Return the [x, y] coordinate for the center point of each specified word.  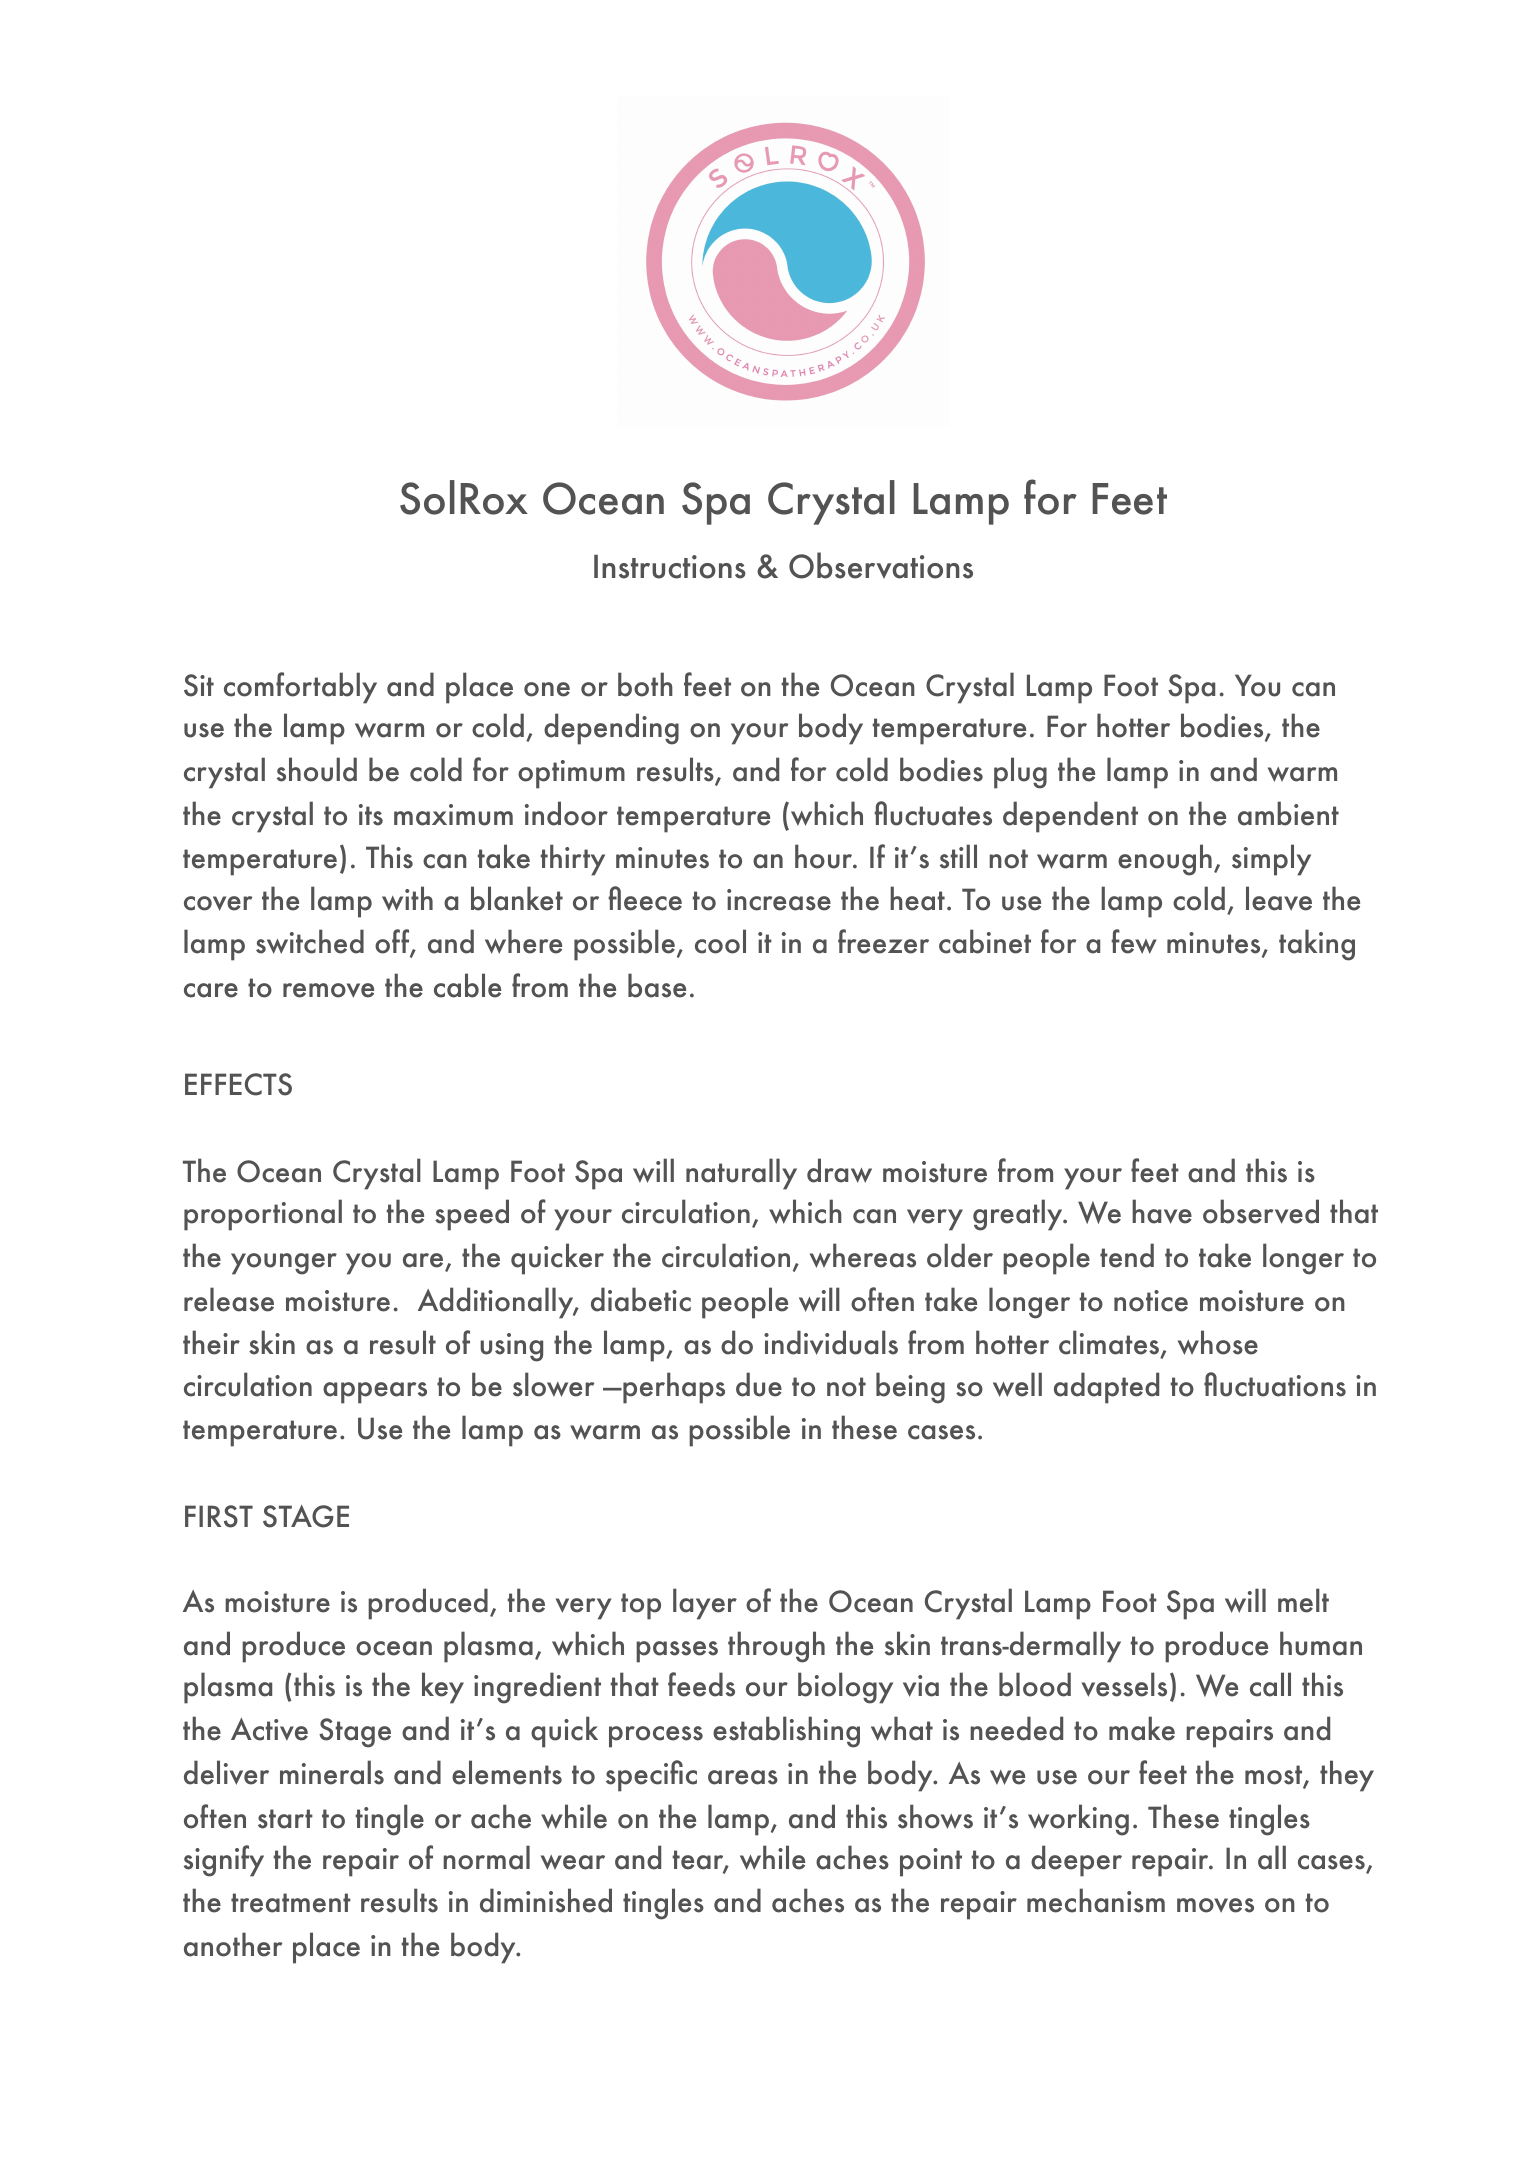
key [443, 1688]
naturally [741, 1174]
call [1270, 1684]
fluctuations [1275, 1384]
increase [779, 900]
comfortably [300, 688]
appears [375, 1393]
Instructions [670, 567]
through [776, 1647]
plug [1020, 773]
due [759, 1384]
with [407, 898]
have [1162, 1211]
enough [1165, 860]
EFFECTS [238, 1084]
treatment [291, 1903]
